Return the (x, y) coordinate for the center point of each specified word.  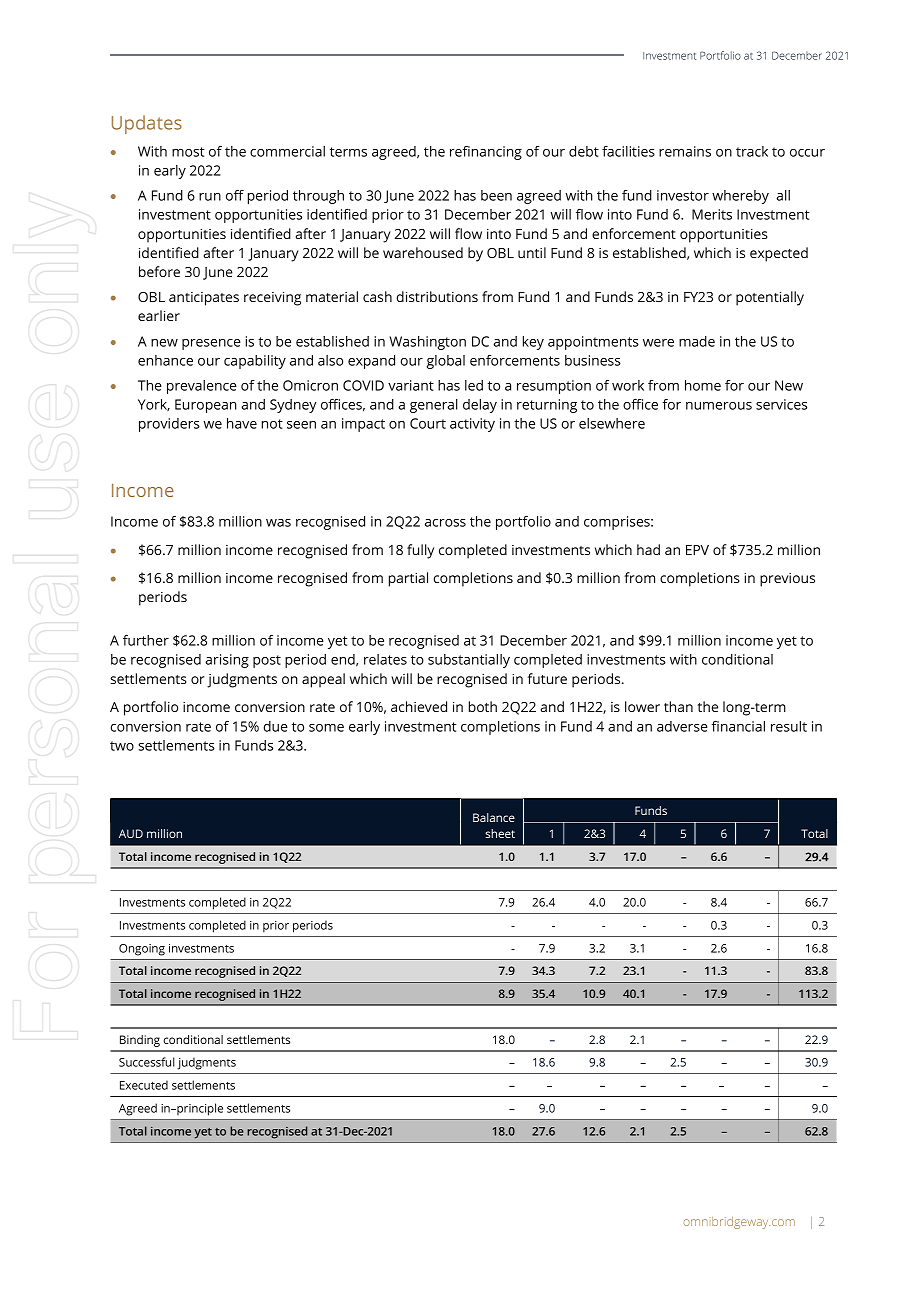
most (188, 152)
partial (408, 579)
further (146, 640)
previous (787, 580)
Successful (147, 1062)
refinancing (486, 153)
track (752, 151)
